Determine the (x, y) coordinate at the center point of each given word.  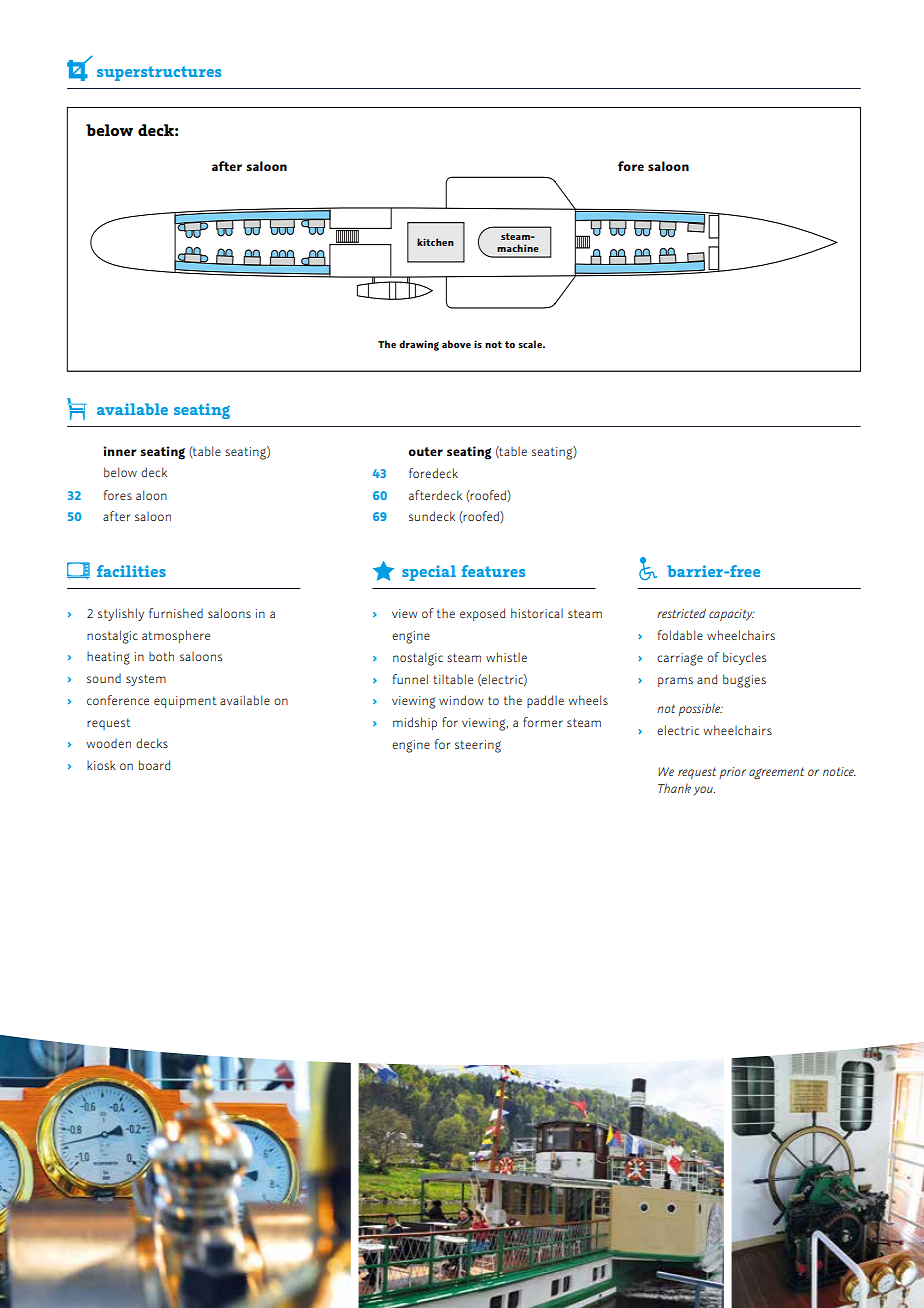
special (429, 573)
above (456, 344)
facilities (131, 571)
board (154, 765)
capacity (732, 615)
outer (425, 451)
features (493, 571)
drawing (419, 345)
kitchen (435, 242)
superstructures (159, 73)
